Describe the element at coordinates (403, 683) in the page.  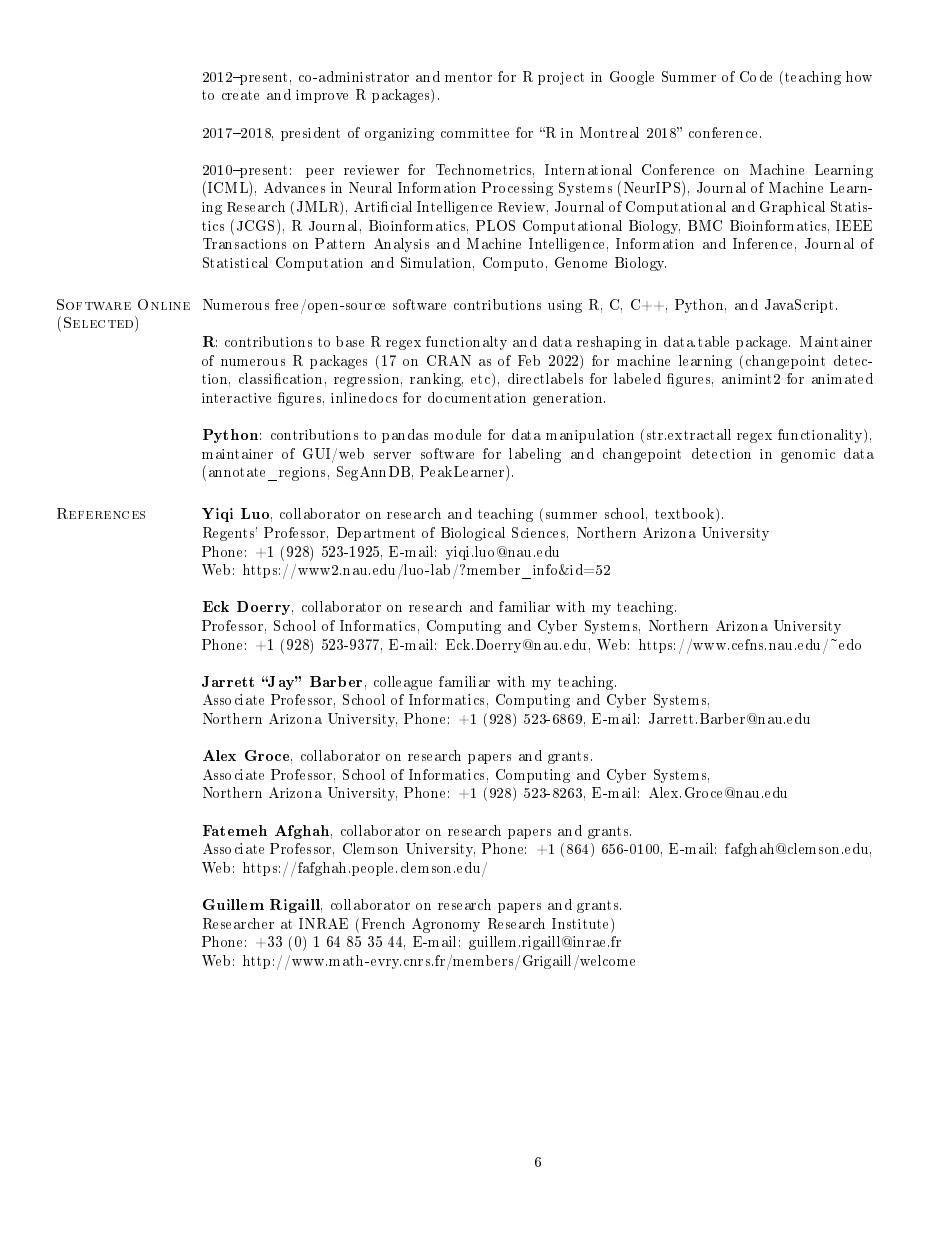
I see `colleague` at that location.
